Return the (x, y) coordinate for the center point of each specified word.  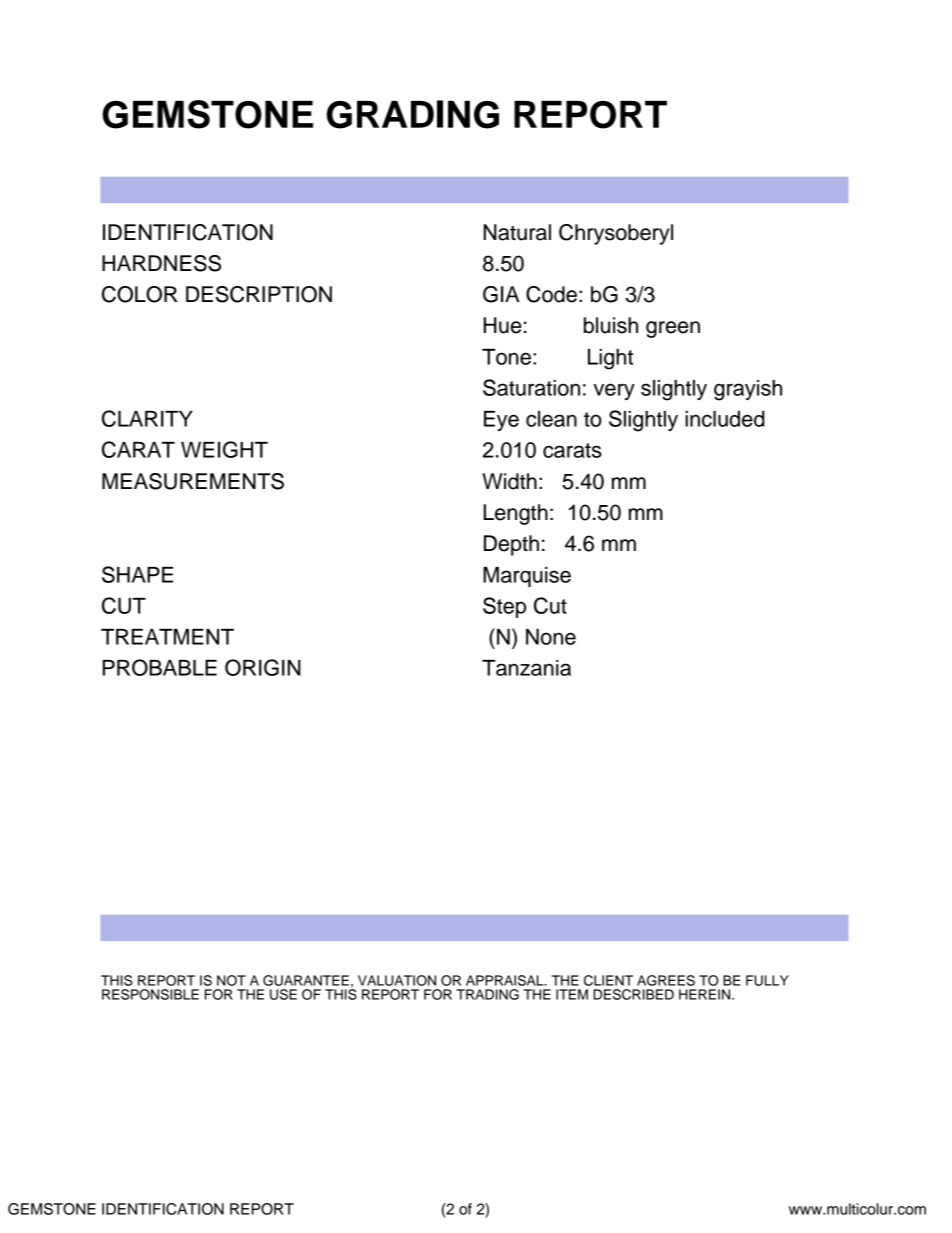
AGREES (666, 980)
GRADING (412, 114)
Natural (517, 232)
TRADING (487, 994)
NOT (231, 980)
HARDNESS (161, 263)
